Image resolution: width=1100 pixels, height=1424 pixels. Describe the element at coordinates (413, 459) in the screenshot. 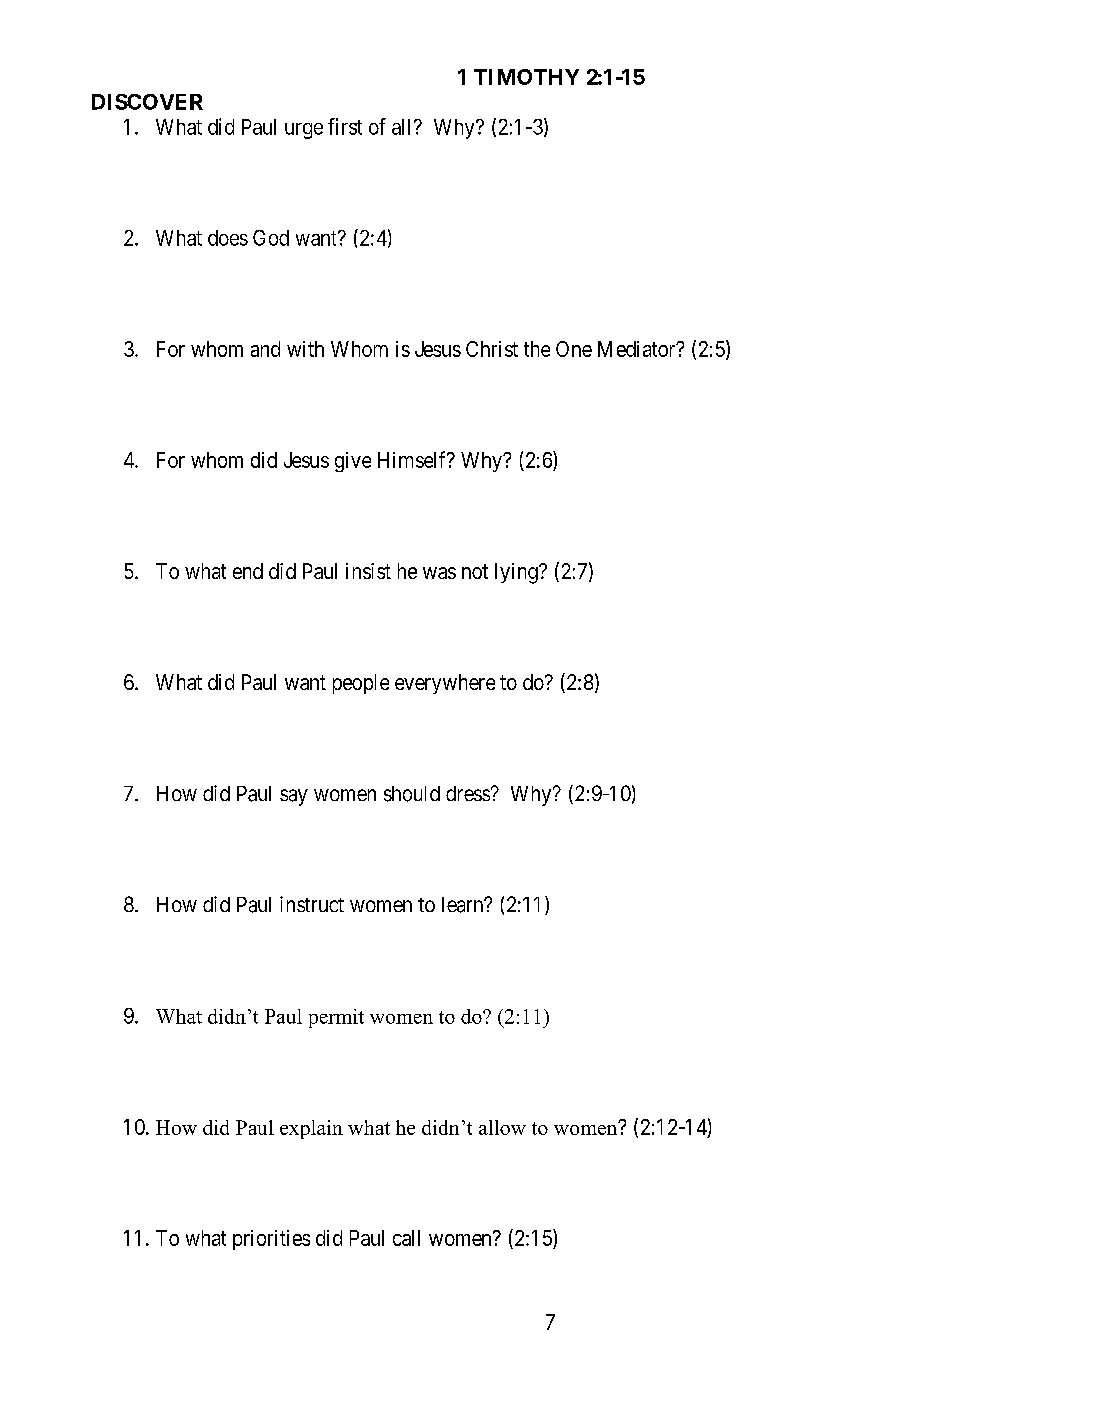

I see `Himself` at that location.
